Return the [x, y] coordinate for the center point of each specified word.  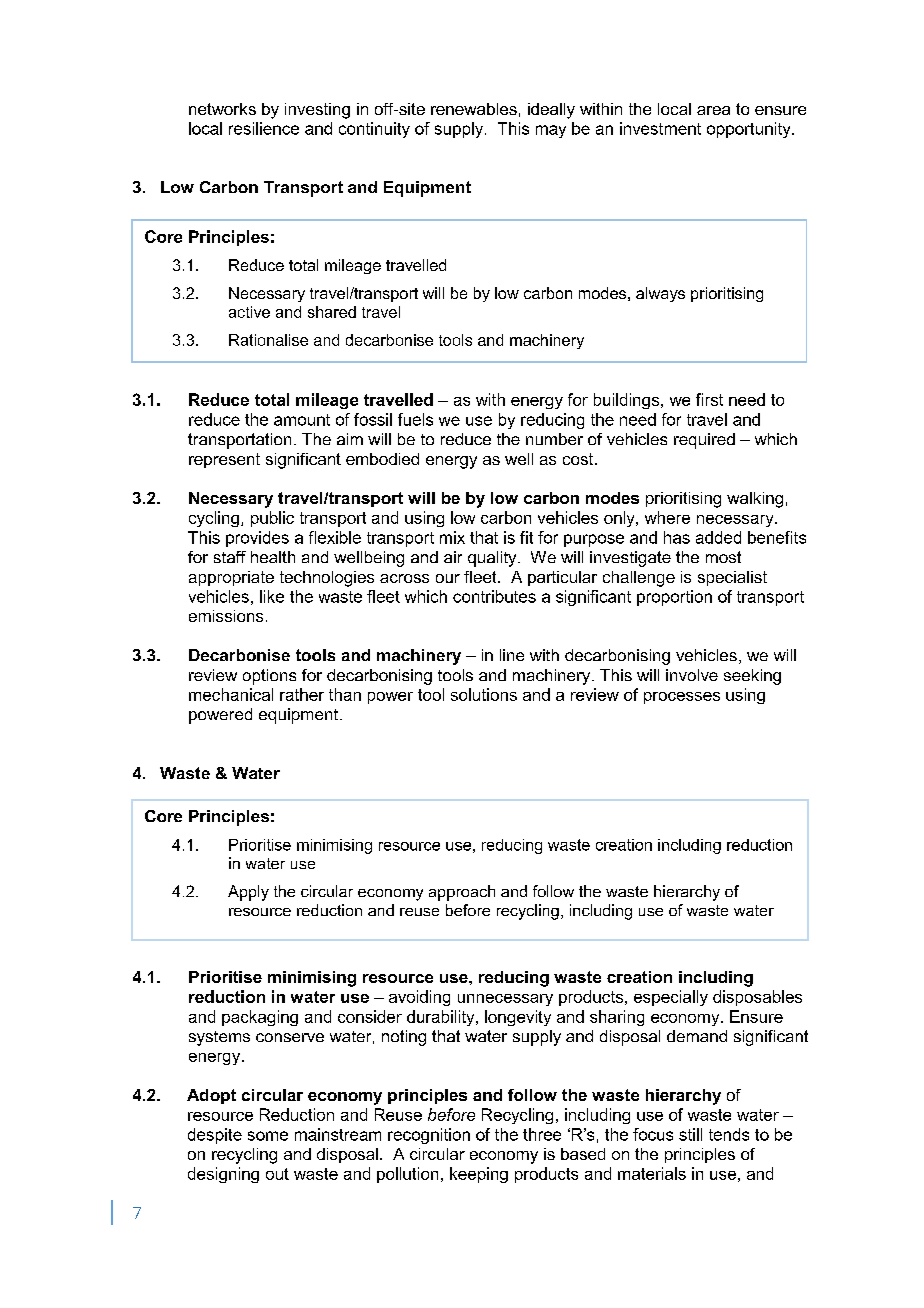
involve [692, 675]
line [512, 655]
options [269, 677]
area [713, 110]
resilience [264, 128]
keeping [479, 1175]
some [268, 1136]
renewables [474, 109]
